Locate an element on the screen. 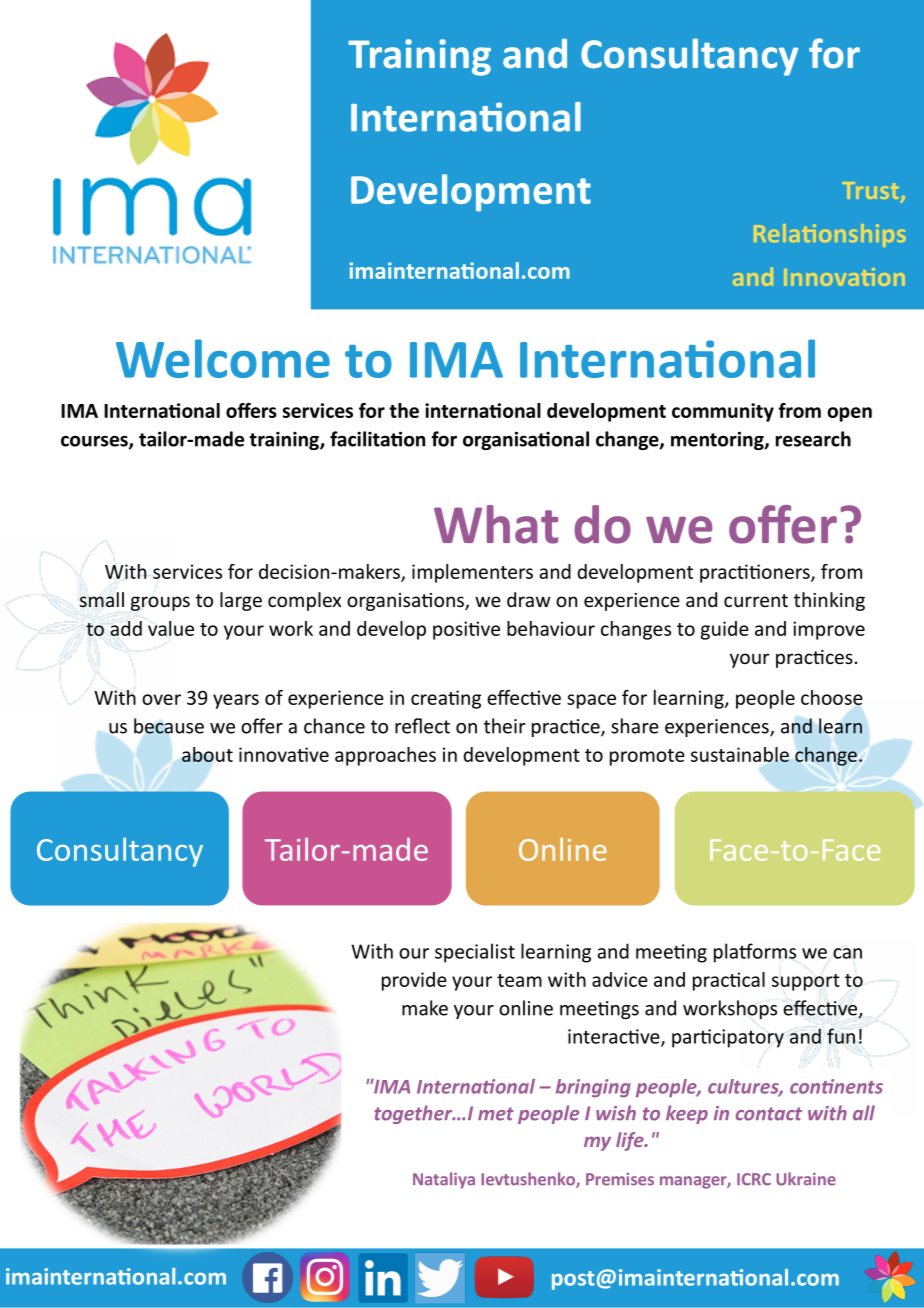 The image size is (924, 1308). platforms is located at coordinates (755, 953).
